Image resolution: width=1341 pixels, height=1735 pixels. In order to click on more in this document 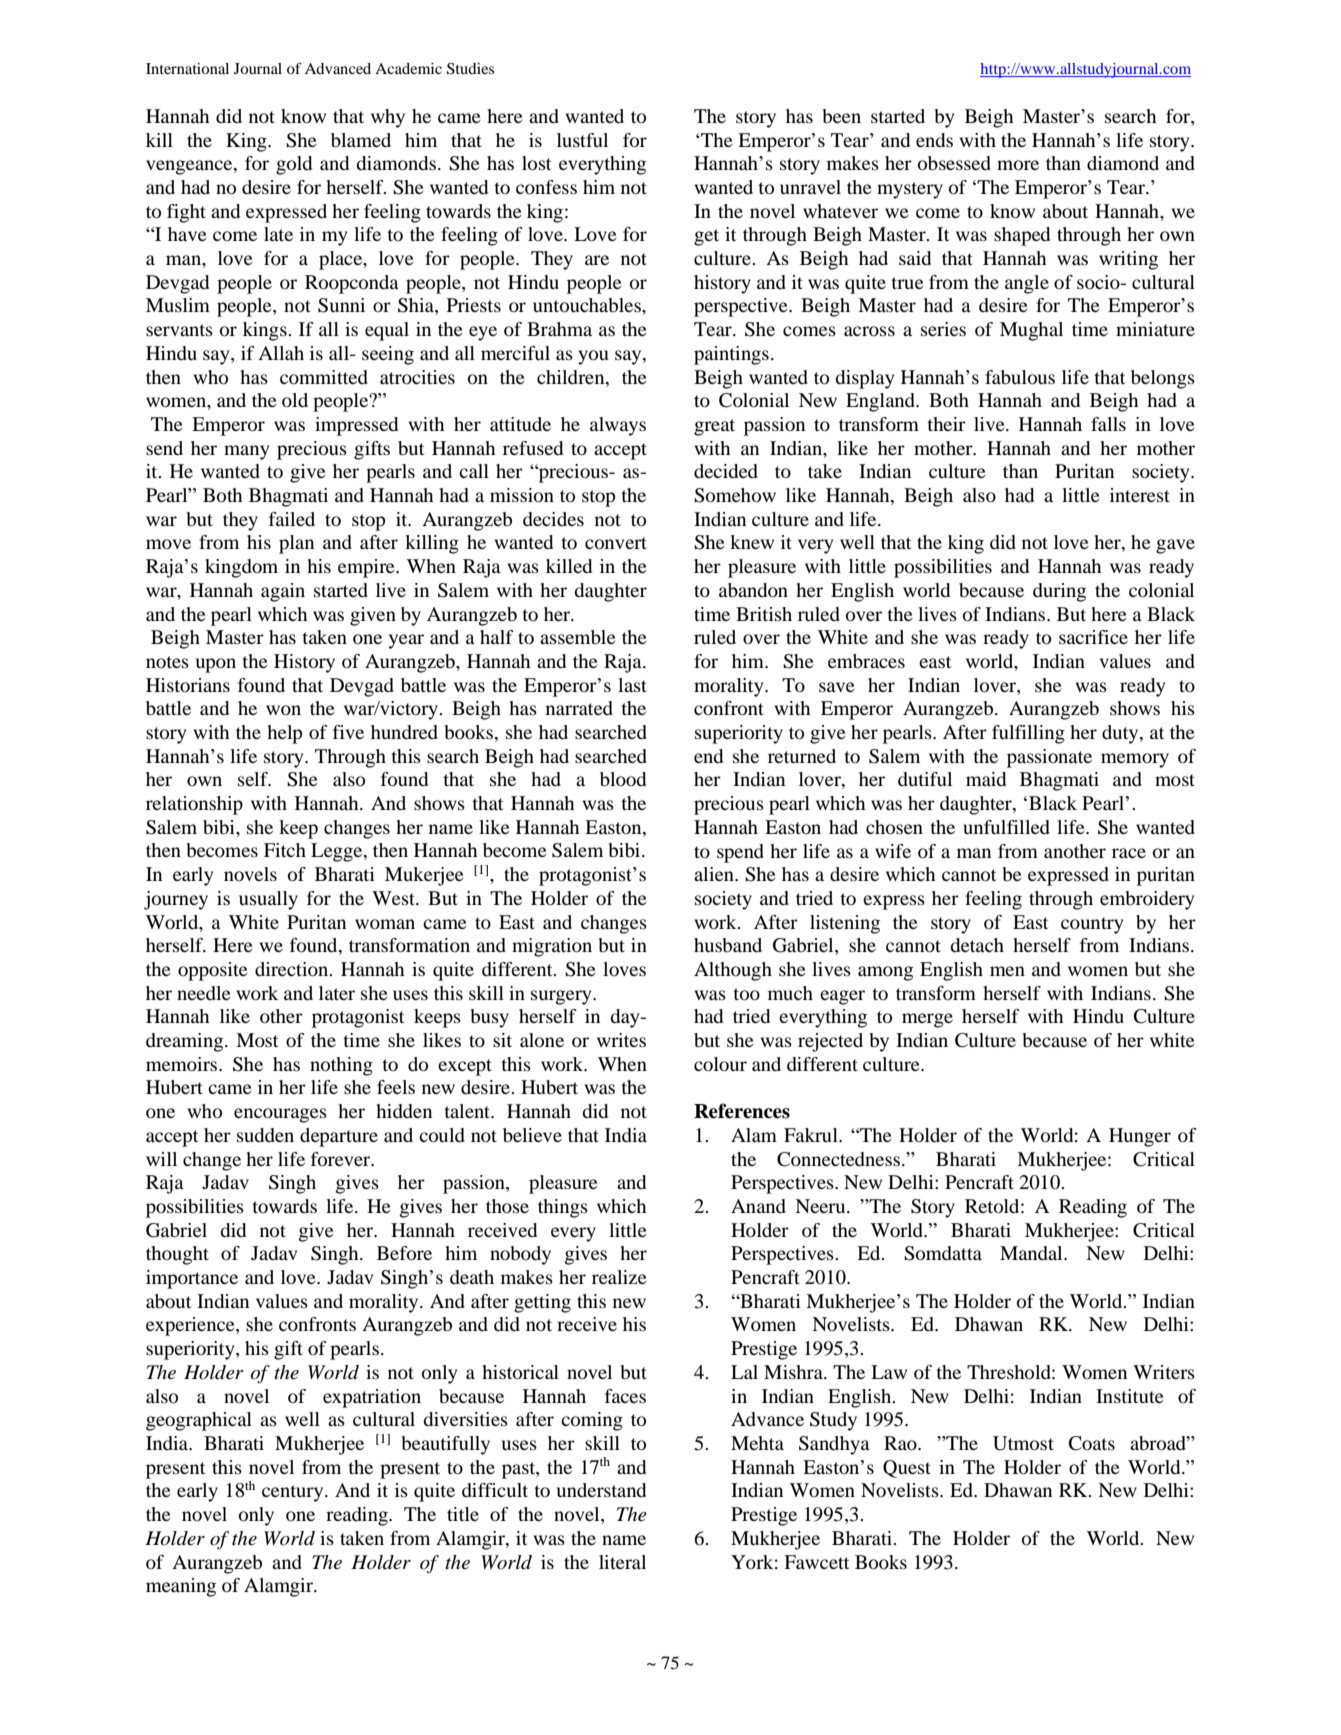, I will do `click(1018, 165)`.
